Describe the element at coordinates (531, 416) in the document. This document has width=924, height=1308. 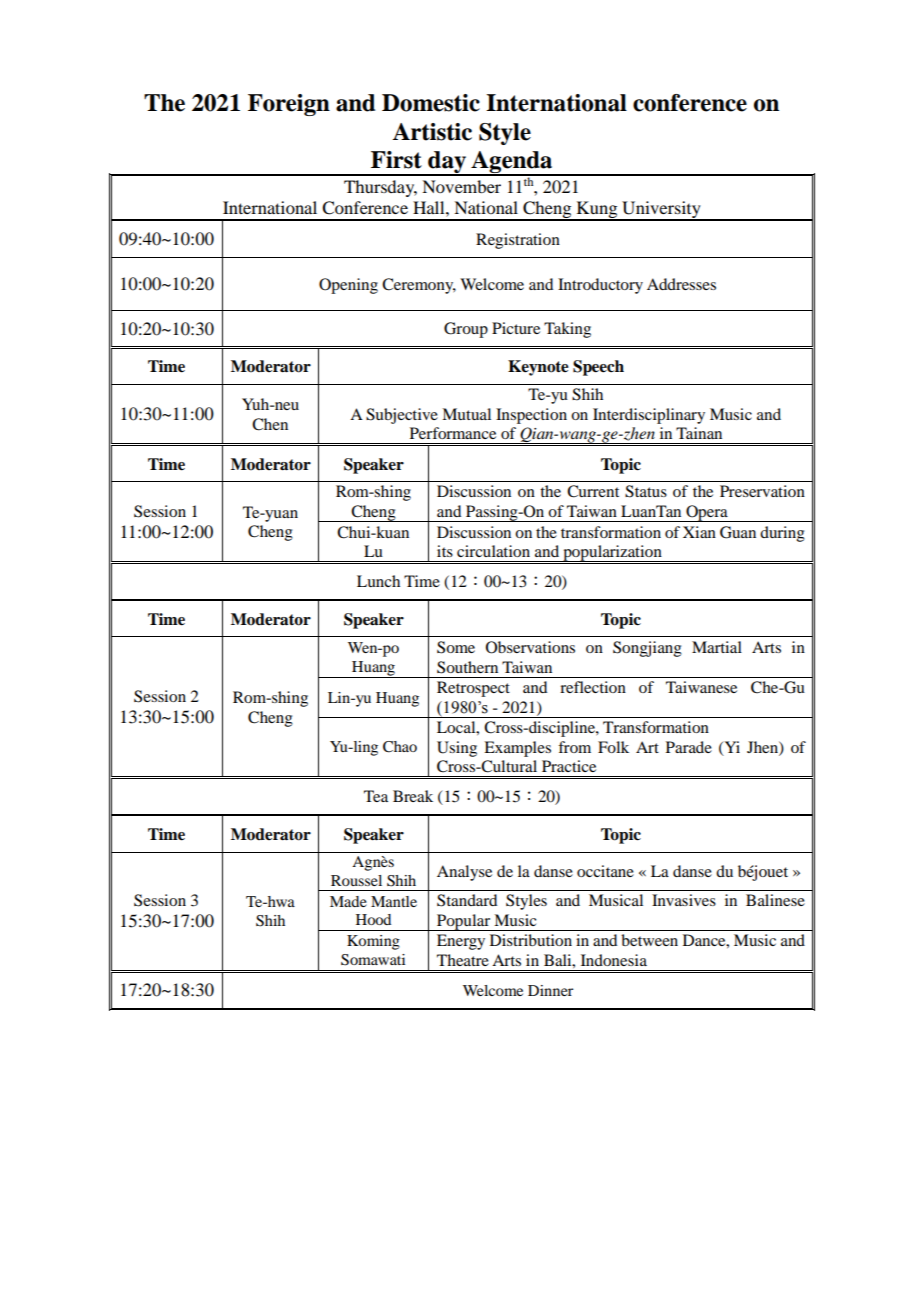
I see `Inspection` at that location.
